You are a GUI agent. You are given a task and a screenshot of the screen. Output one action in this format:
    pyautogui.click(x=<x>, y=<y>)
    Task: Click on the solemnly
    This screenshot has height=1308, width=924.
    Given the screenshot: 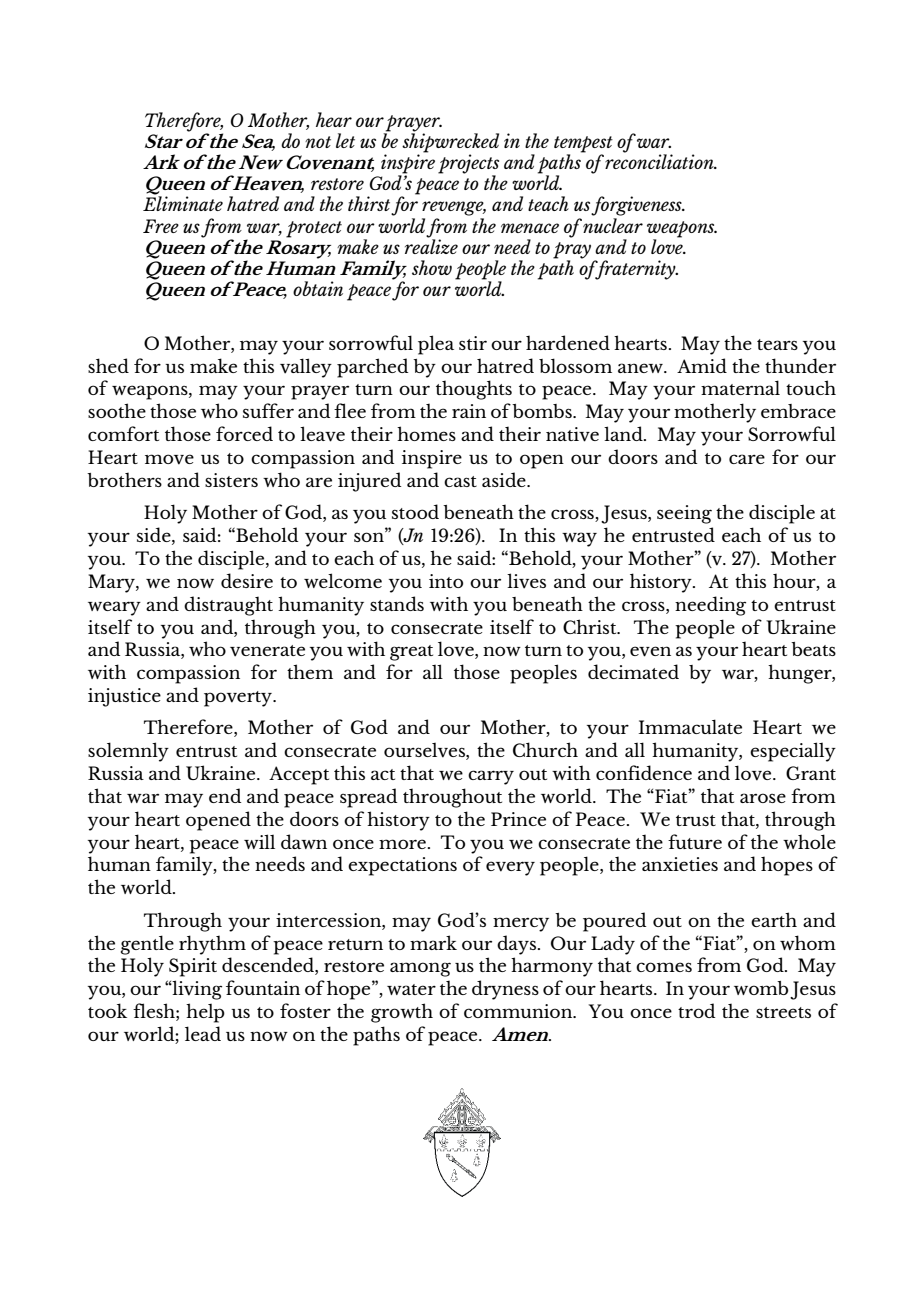 What is the action you would take?
    pyautogui.click(x=128, y=752)
